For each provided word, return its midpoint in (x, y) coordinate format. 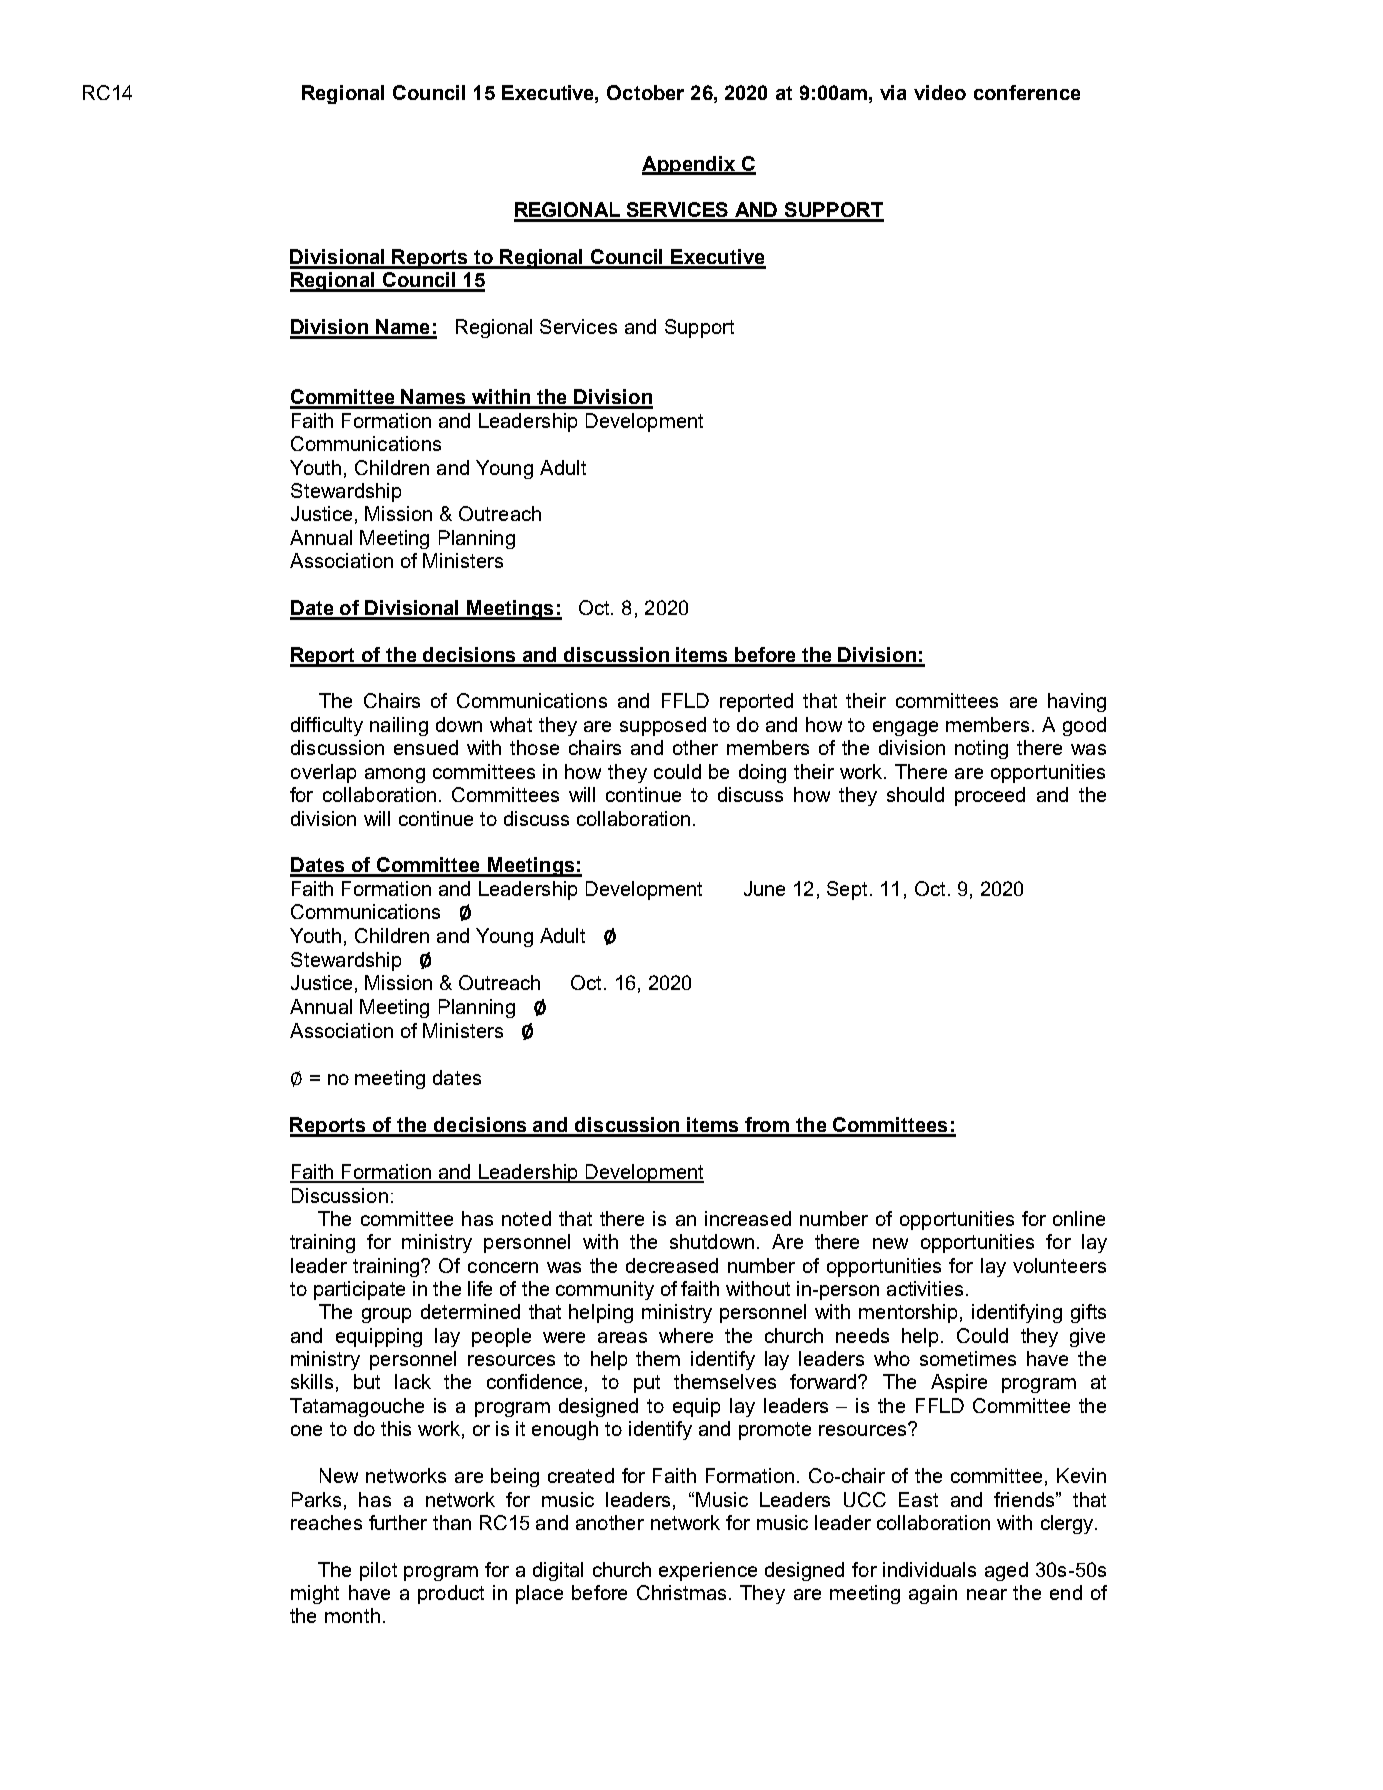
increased (748, 1218)
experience (708, 1571)
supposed (663, 726)
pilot (378, 1571)
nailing (399, 726)
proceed (990, 796)
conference (1027, 92)
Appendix (689, 165)
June (764, 888)
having (1077, 702)
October (645, 92)
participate (359, 1290)
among (395, 775)
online (1079, 1218)
